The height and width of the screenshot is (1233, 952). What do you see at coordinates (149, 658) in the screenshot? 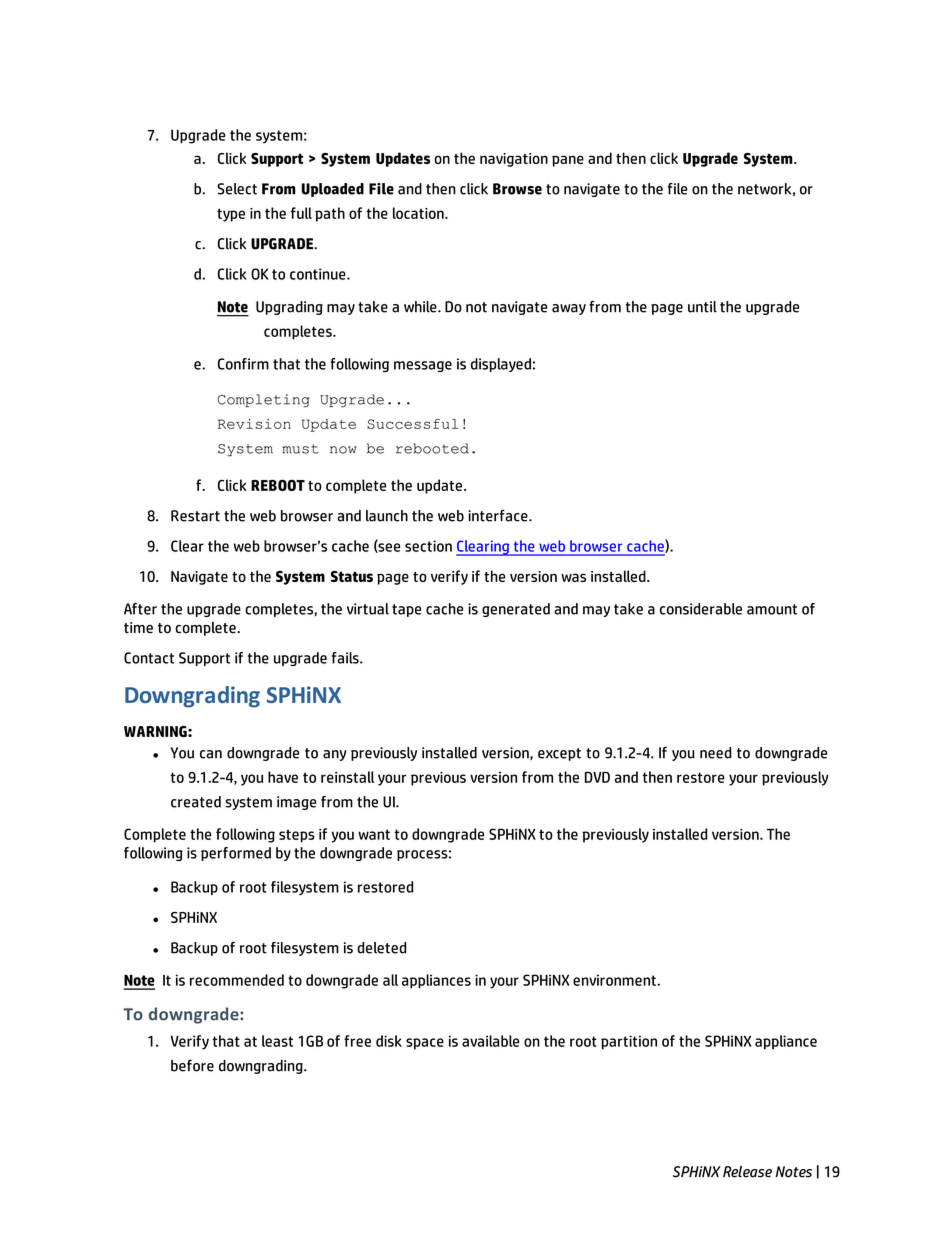
I see `Contact` at bounding box center [149, 658].
